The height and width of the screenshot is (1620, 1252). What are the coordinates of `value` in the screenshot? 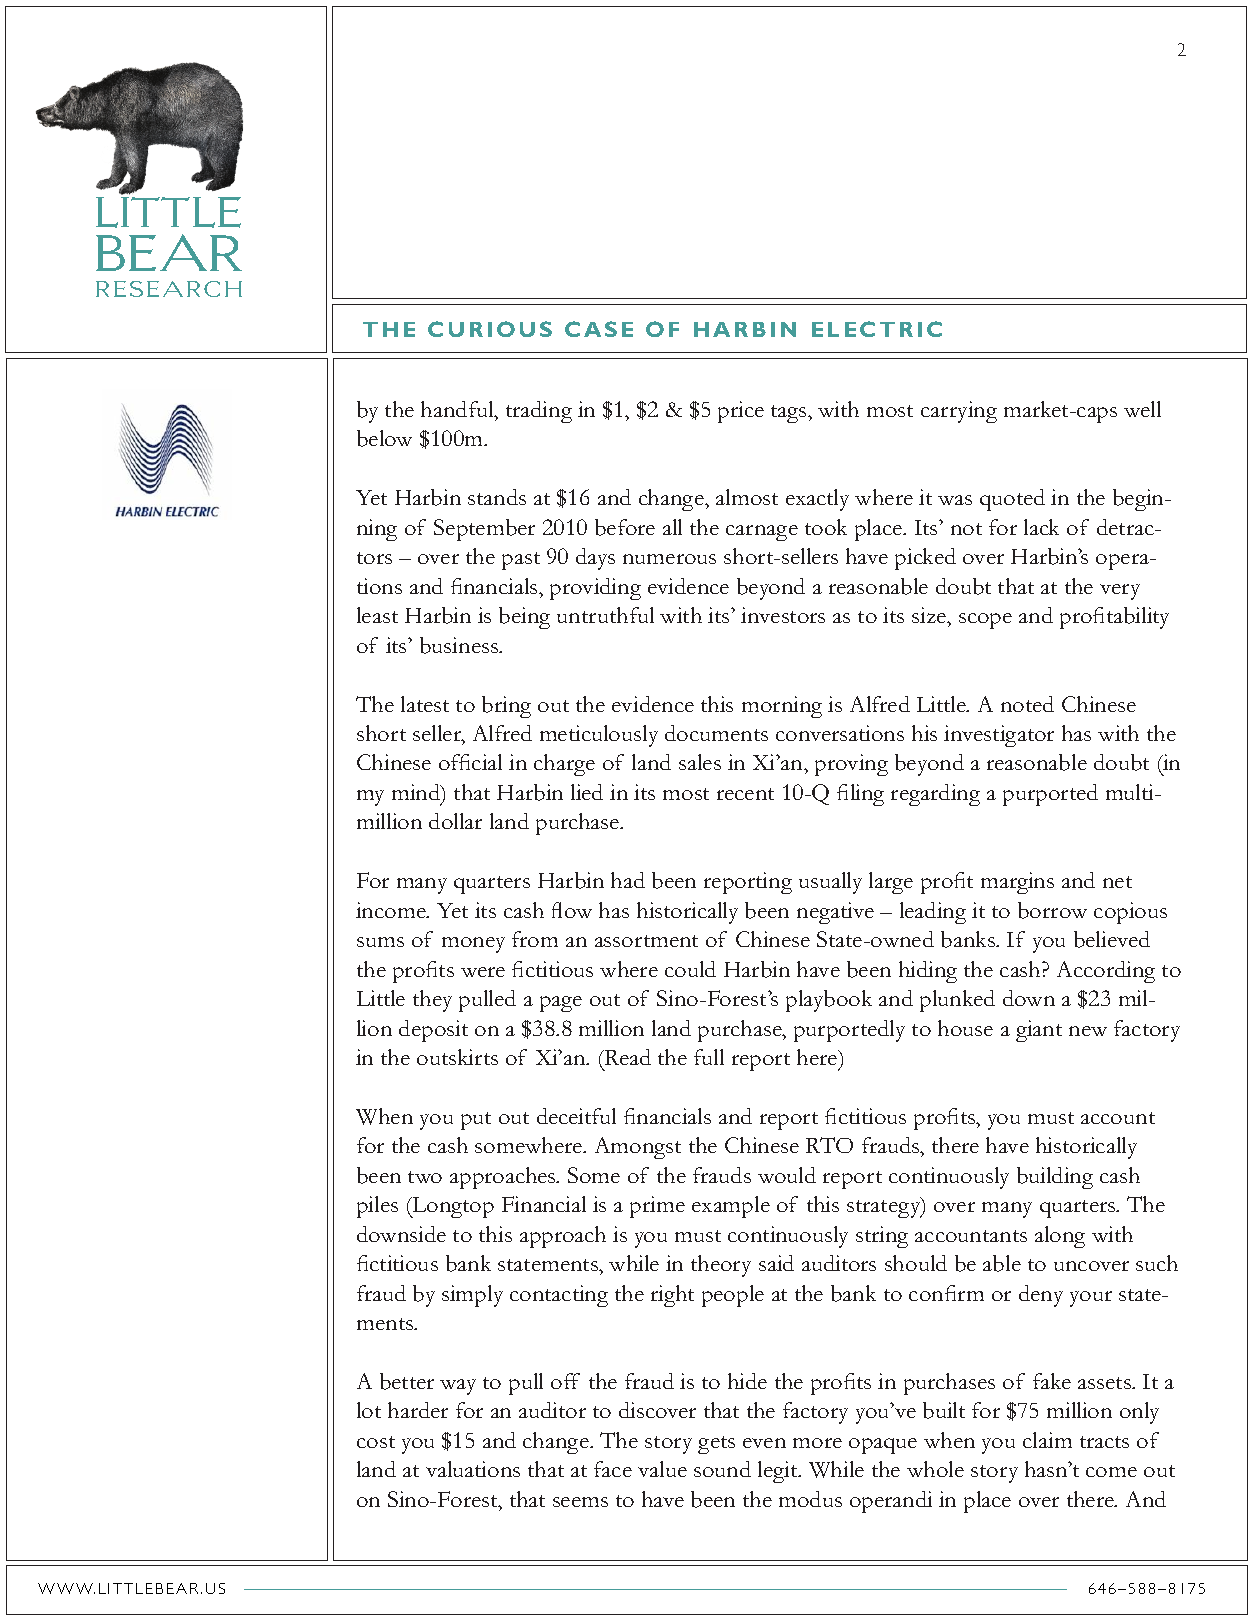 It's located at (662, 1469).
